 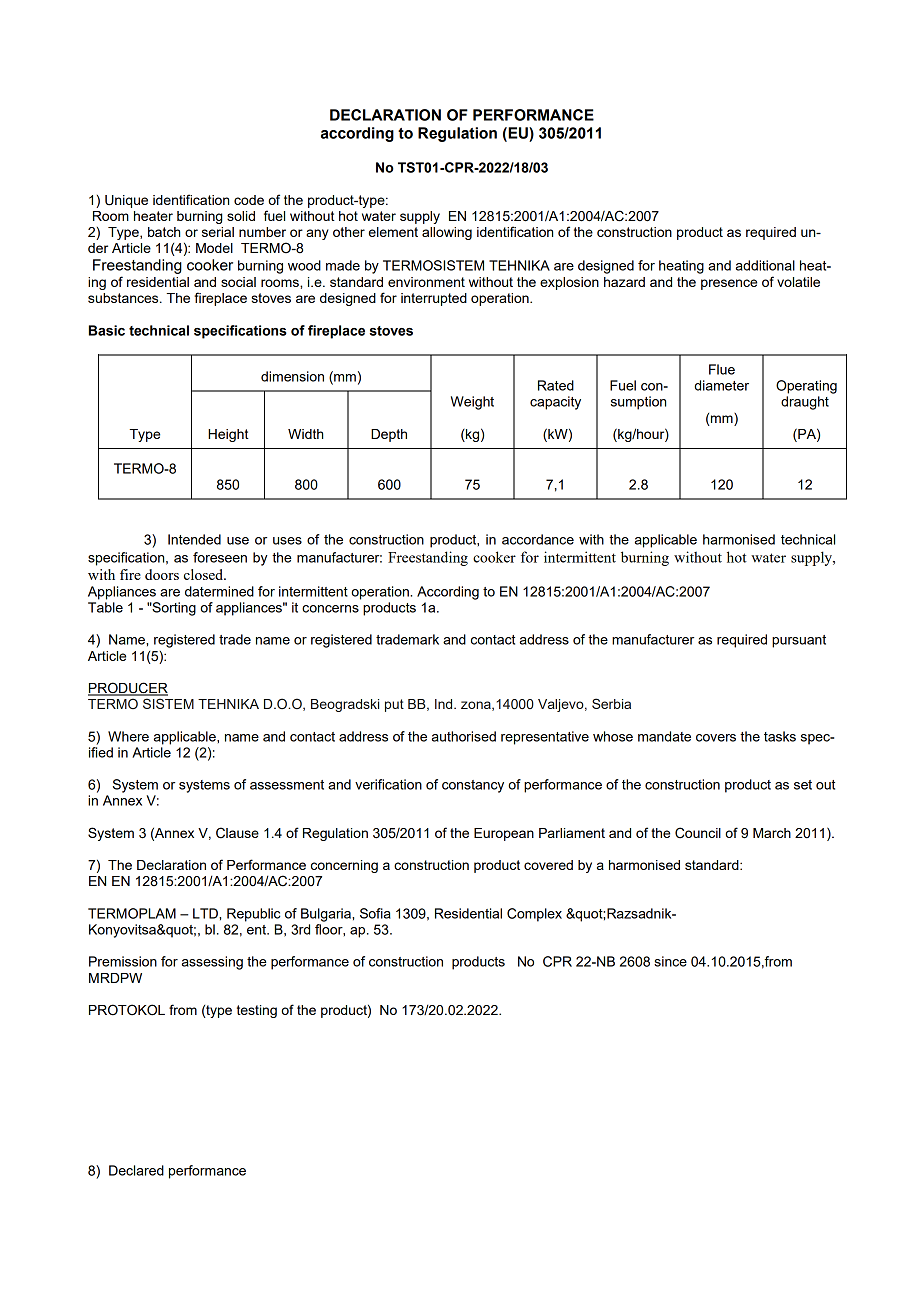 I want to click on Intended, so click(x=194, y=539).
